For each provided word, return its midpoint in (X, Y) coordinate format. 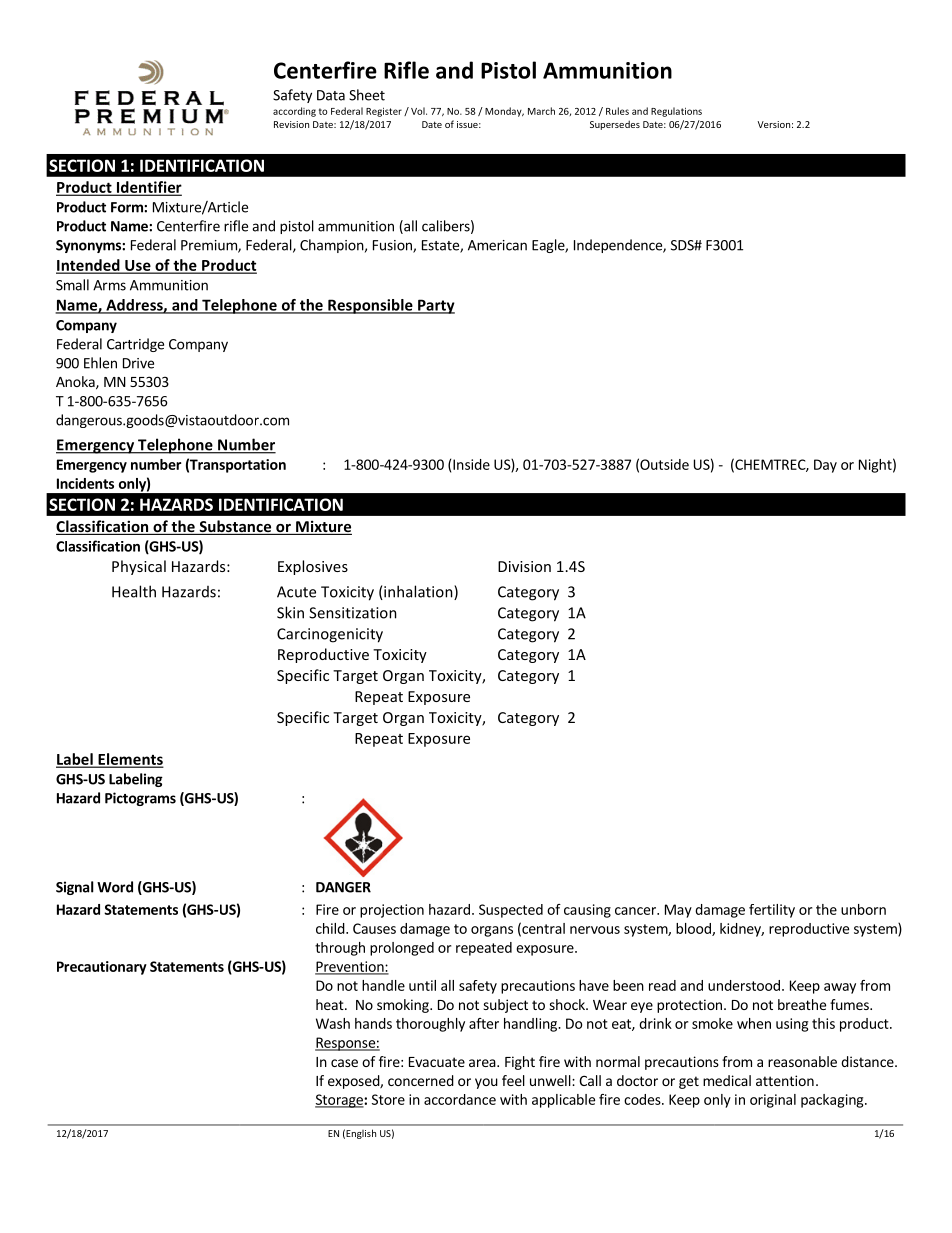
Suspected (511, 911)
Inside (471, 464)
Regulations (676, 112)
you (486, 1083)
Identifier (148, 188)
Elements (129, 760)
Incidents (85, 483)
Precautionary (102, 968)
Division (524, 566)
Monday (504, 112)
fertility (772, 911)
